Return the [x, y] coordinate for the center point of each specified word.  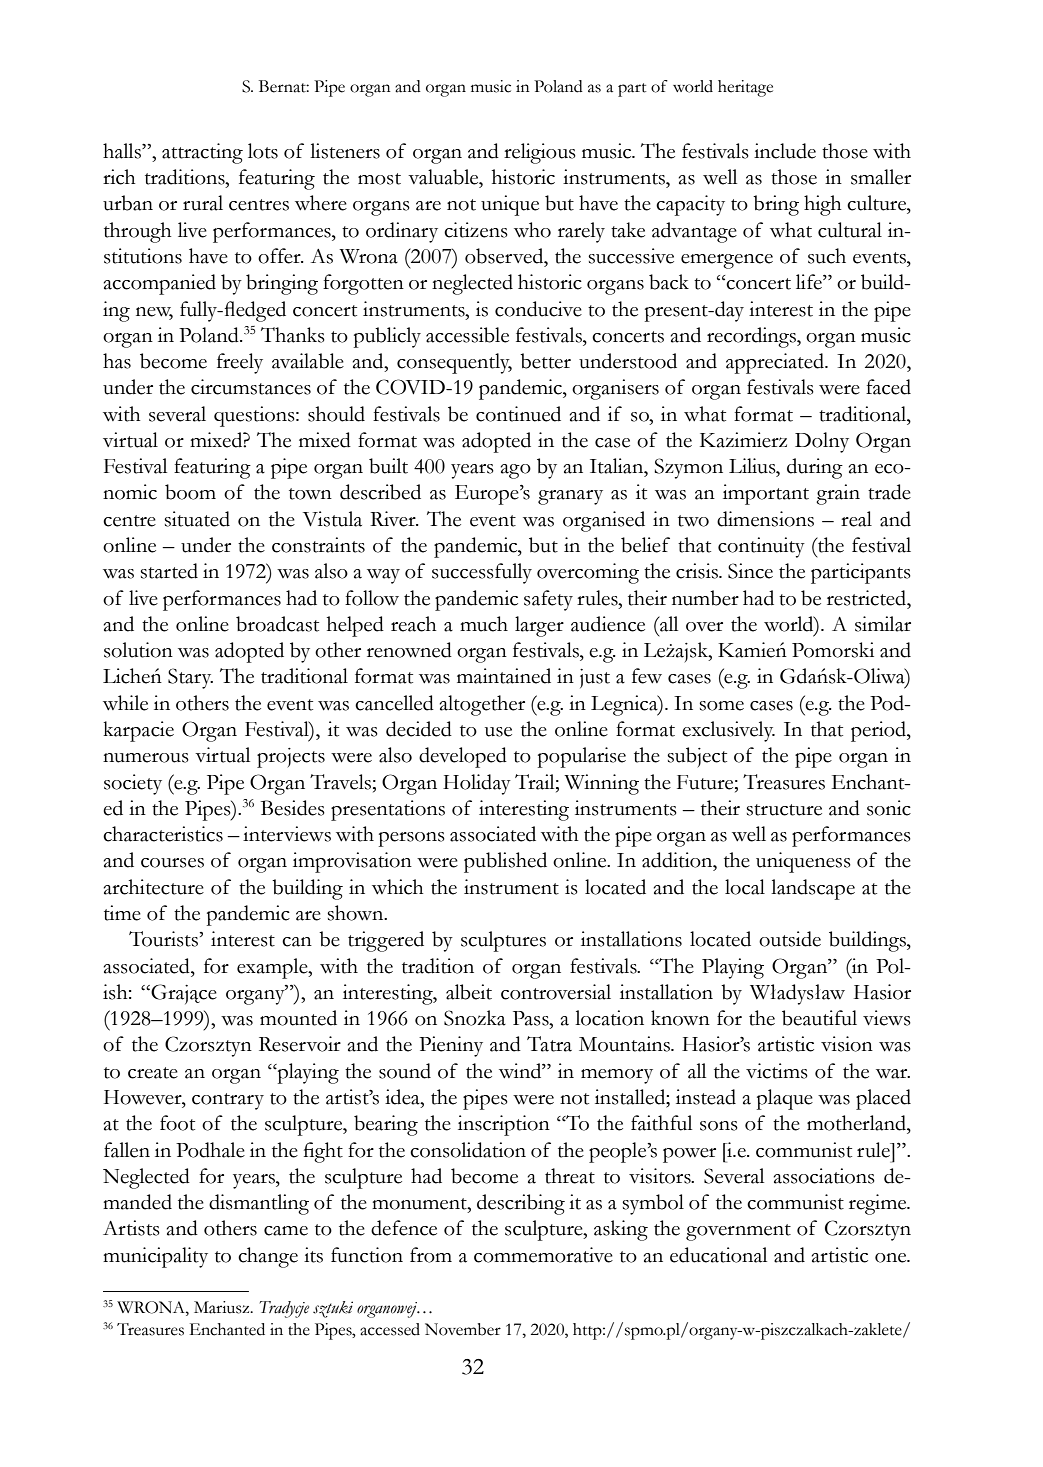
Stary [190, 678]
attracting [202, 153]
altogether [482, 705]
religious [540, 153]
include [785, 151]
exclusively [728, 731]
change [268, 1257]
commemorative [543, 1255]
